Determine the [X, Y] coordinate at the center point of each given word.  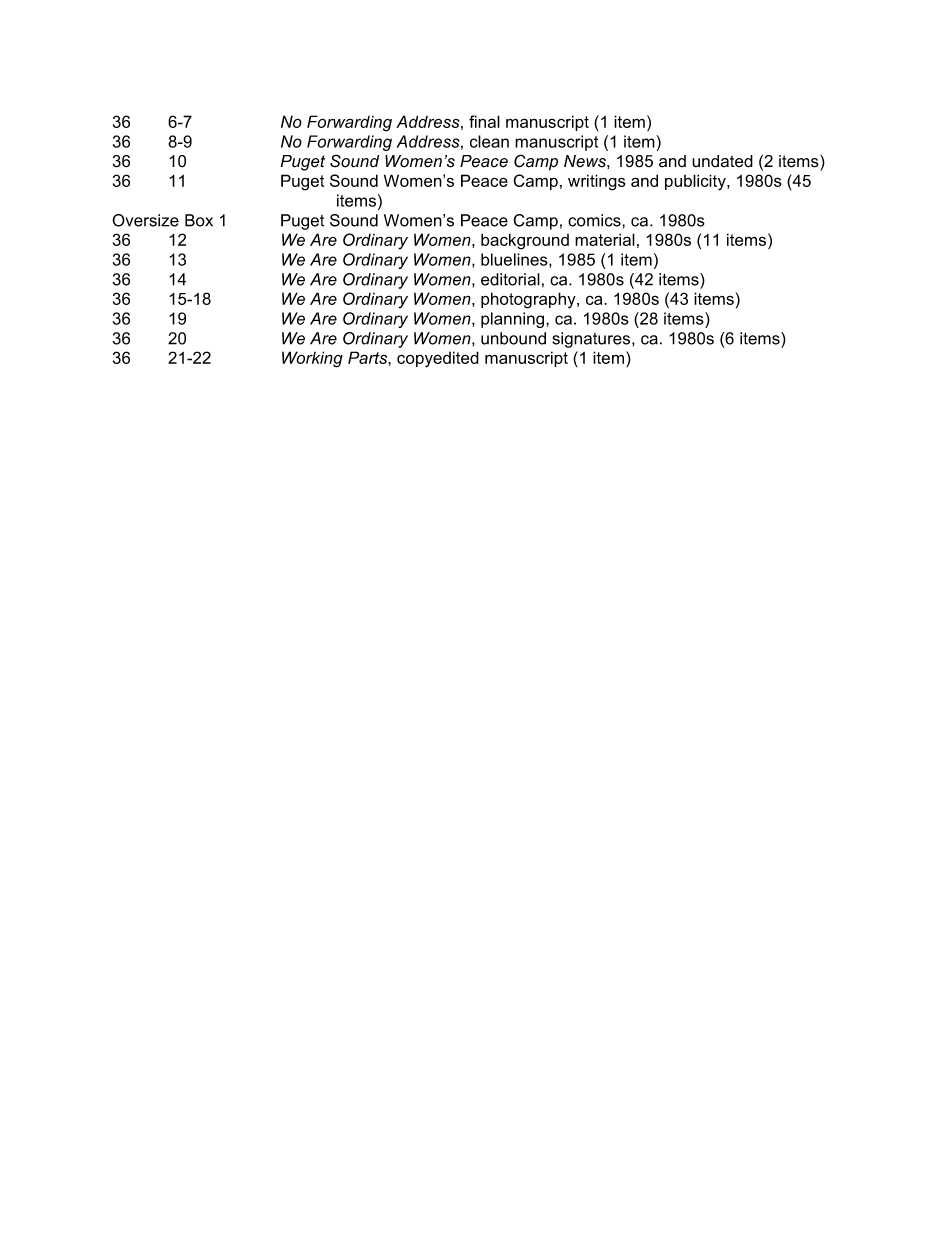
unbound [513, 338]
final [484, 121]
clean [489, 141]
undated [722, 161]
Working [312, 359]
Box [199, 220]
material [605, 239]
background [525, 241]
